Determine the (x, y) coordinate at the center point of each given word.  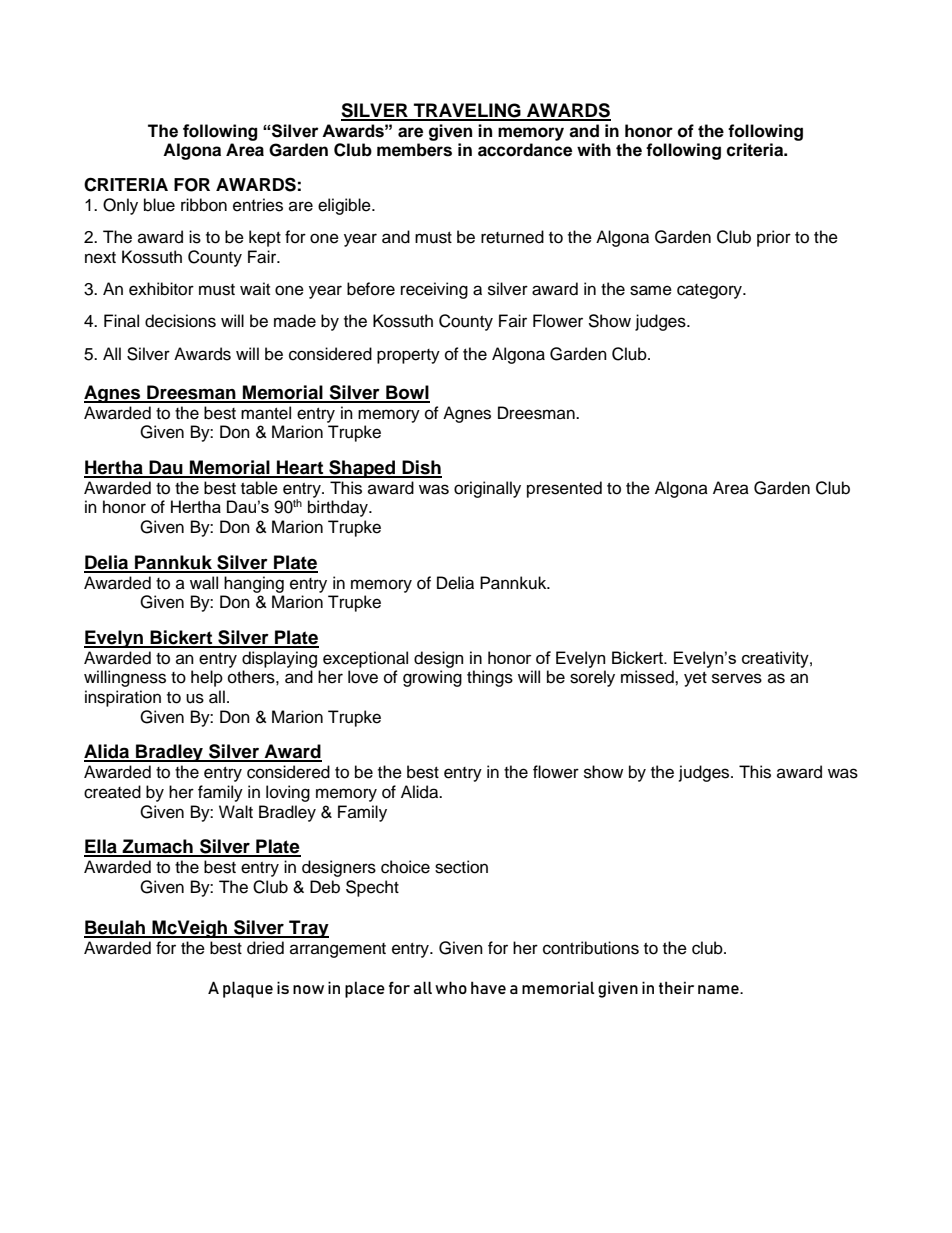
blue (159, 205)
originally (487, 489)
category (711, 291)
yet (695, 679)
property (408, 356)
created (112, 792)
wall (204, 583)
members (414, 150)
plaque (248, 989)
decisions (180, 321)
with (594, 149)
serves (737, 678)
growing (432, 678)
